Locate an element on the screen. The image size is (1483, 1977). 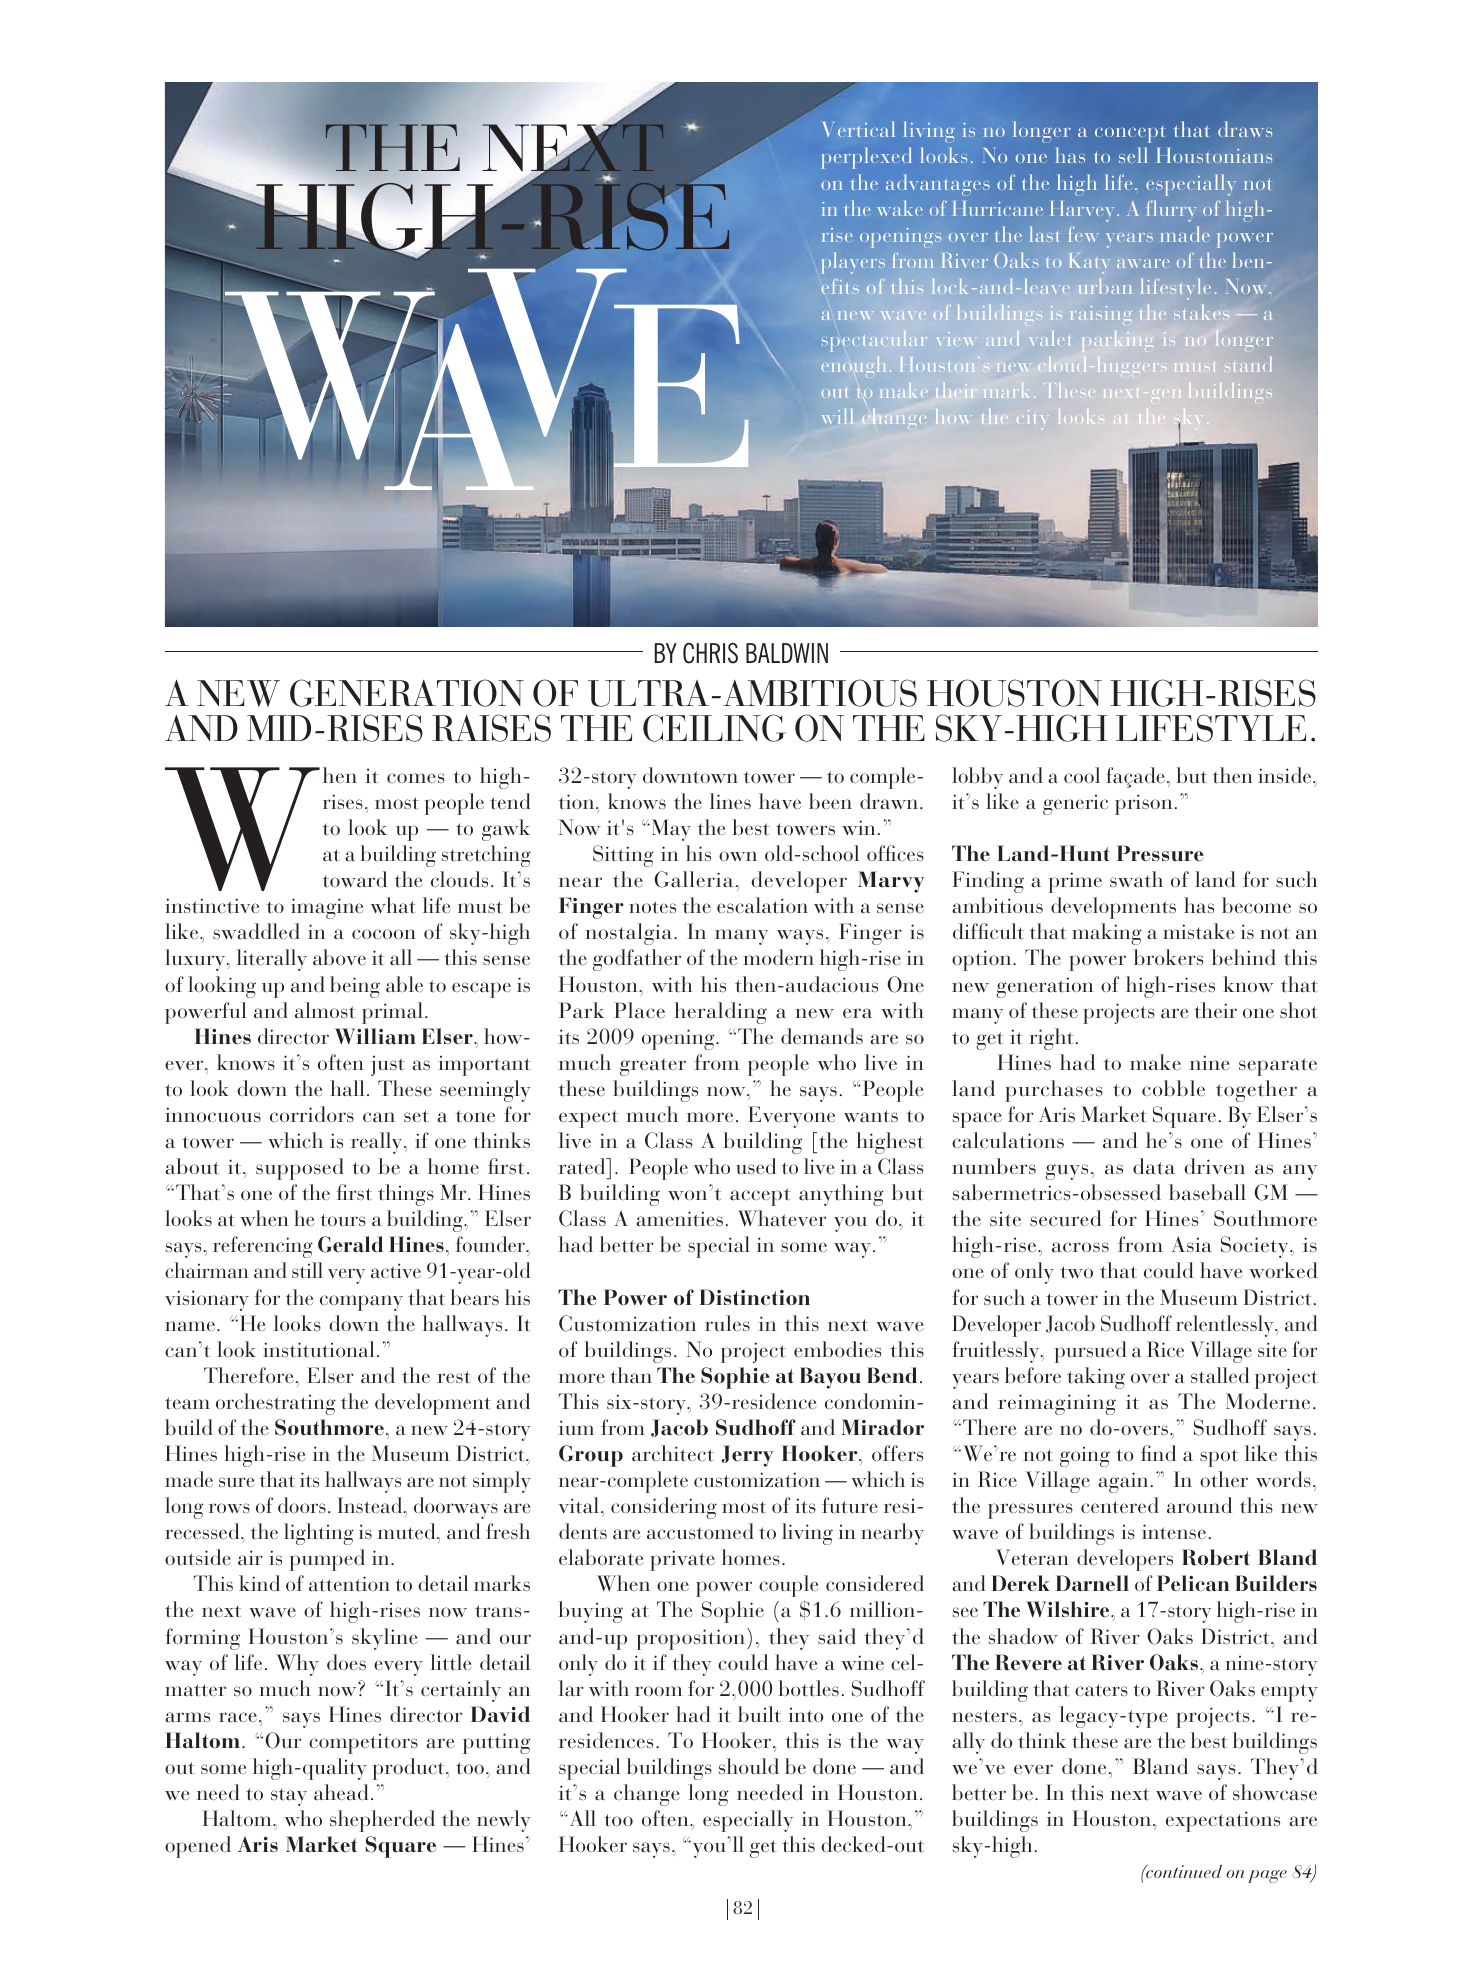
flurry is located at coordinates (1171, 211).
